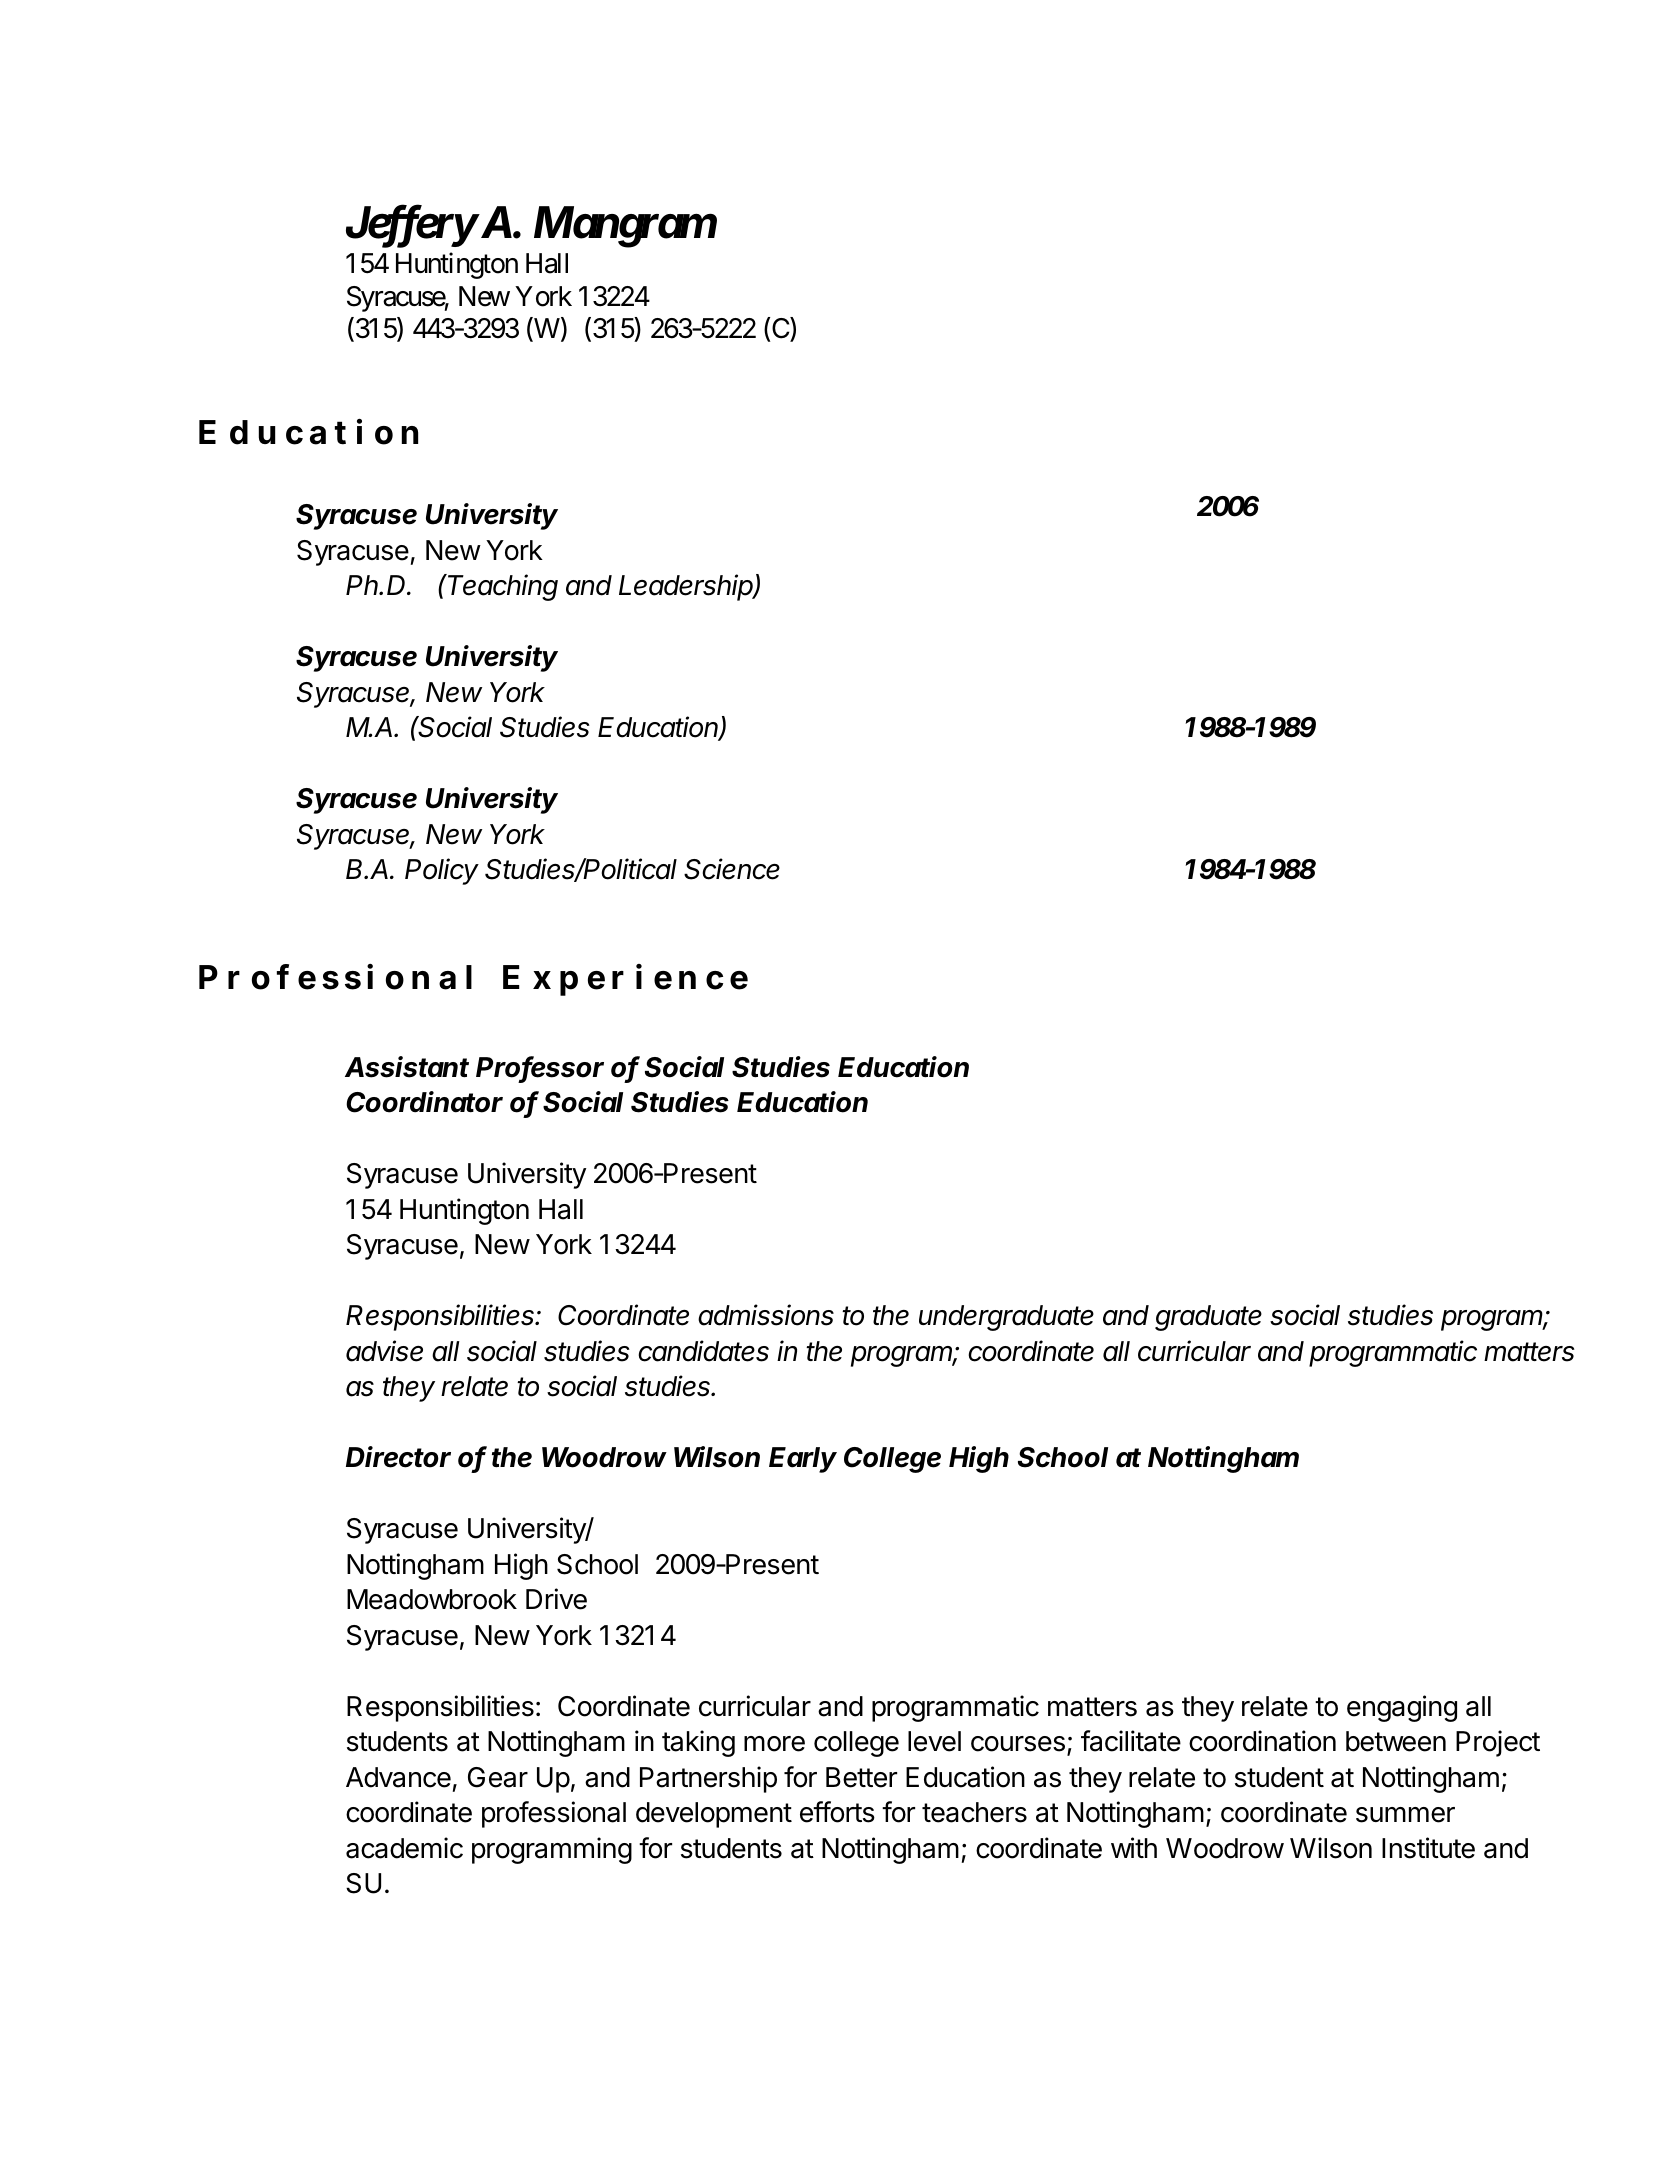 The image size is (1677, 2170). What do you see at coordinates (732, 869) in the screenshot?
I see `Science` at bounding box center [732, 869].
